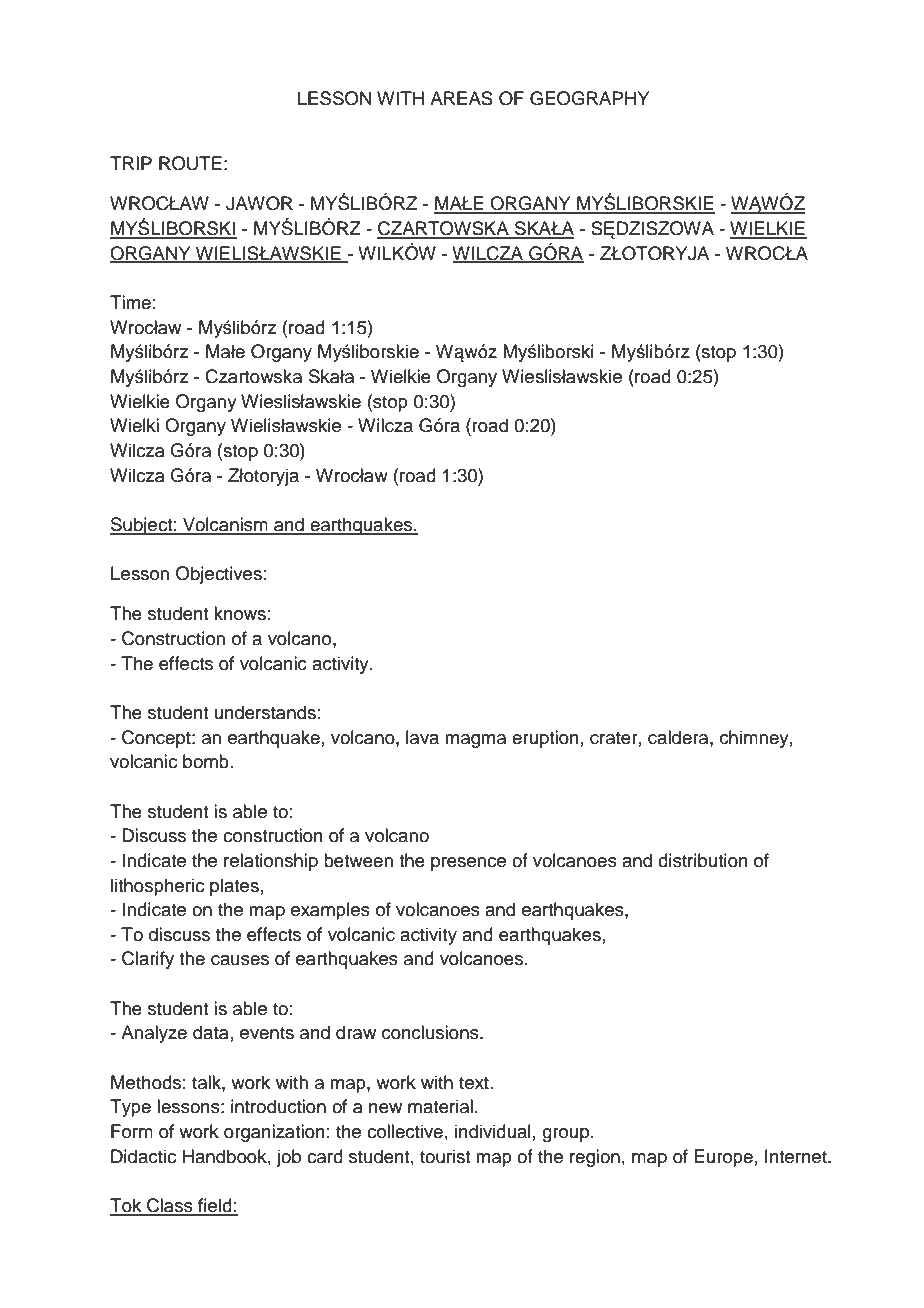 Image resolution: width=924 pixels, height=1308 pixels. Describe the element at coordinates (679, 737) in the page. I see `caldera` at that location.
